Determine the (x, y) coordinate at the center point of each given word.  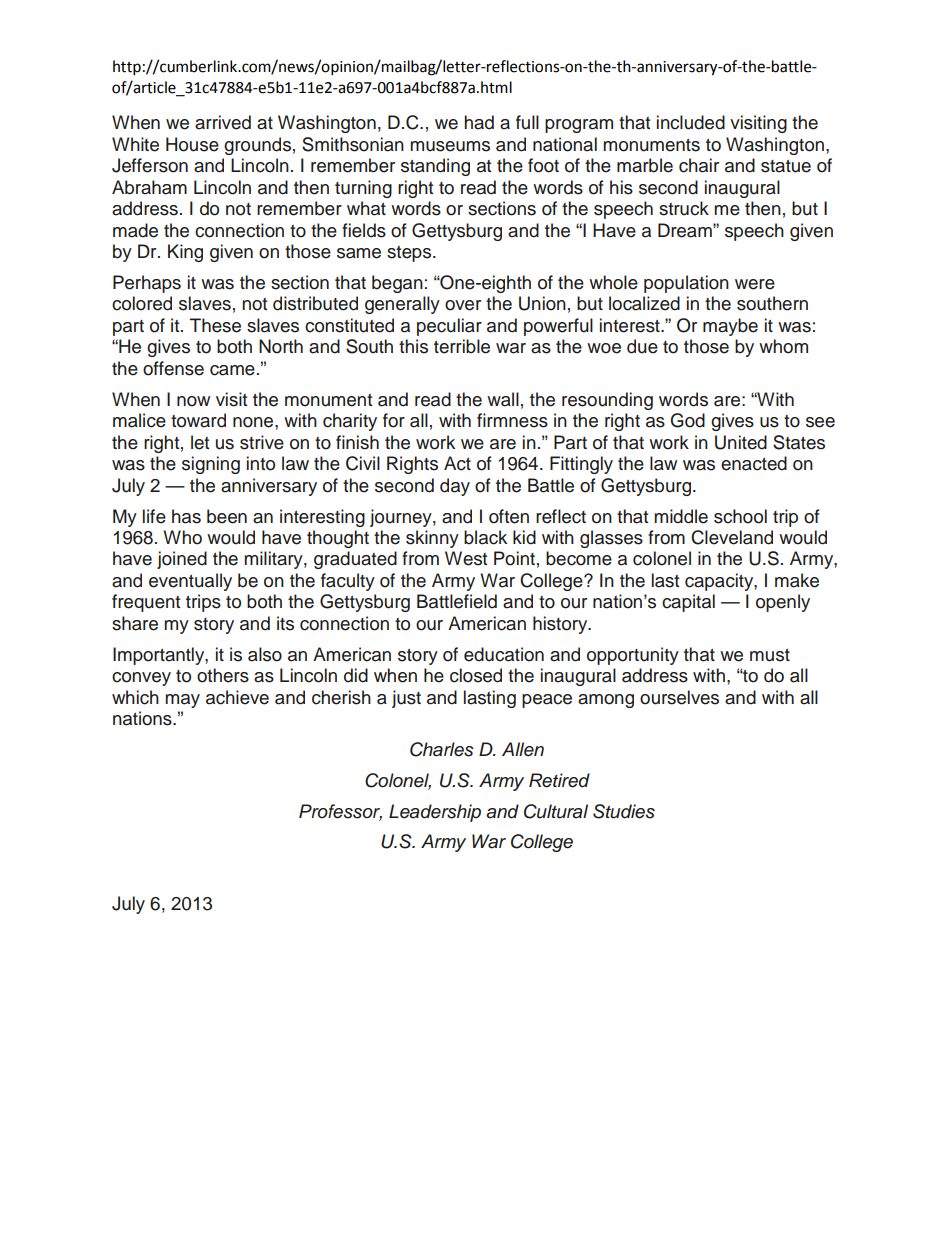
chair (699, 165)
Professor (340, 812)
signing (211, 465)
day (455, 487)
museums (450, 146)
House (192, 144)
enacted (754, 463)
